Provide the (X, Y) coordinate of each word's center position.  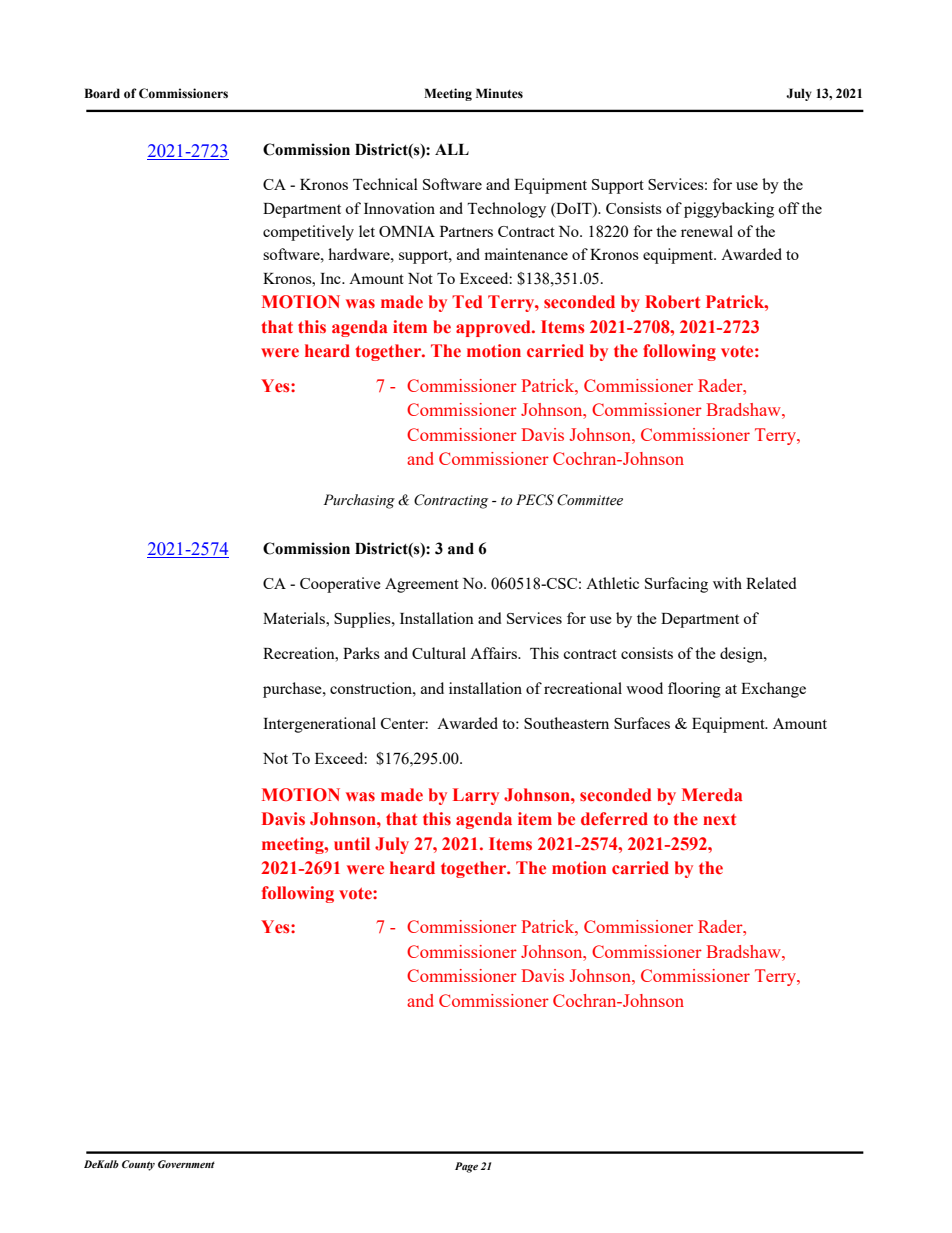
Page (466, 1167)
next (719, 820)
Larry (476, 796)
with (727, 583)
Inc (331, 278)
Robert (672, 302)
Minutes (499, 93)
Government (186, 1164)
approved (494, 328)
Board (102, 93)
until (352, 843)
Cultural (439, 653)
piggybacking (729, 210)
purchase (293, 690)
